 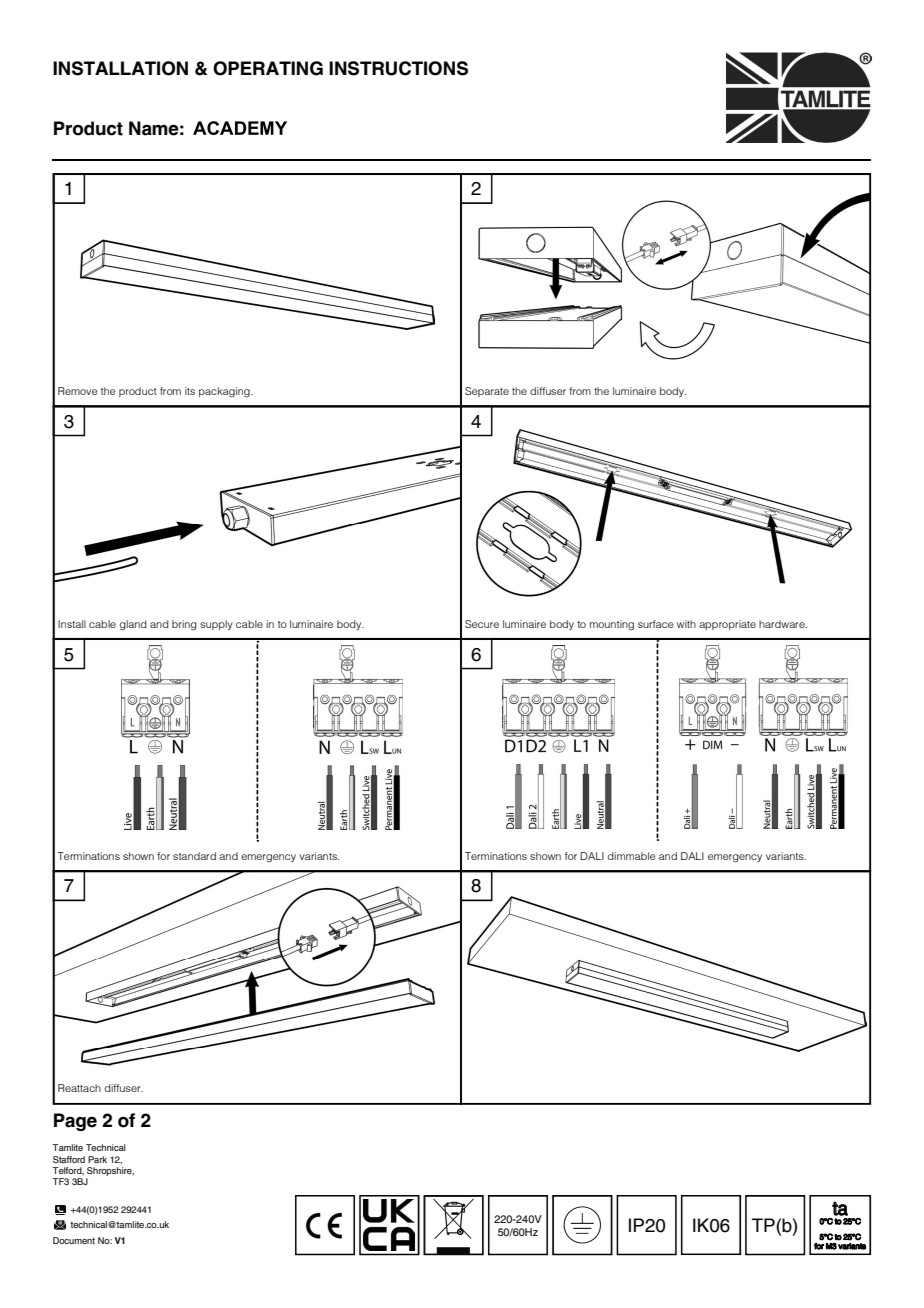 What do you see at coordinates (110, 1171) in the document?
I see `Shropshire` at bounding box center [110, 1171].
